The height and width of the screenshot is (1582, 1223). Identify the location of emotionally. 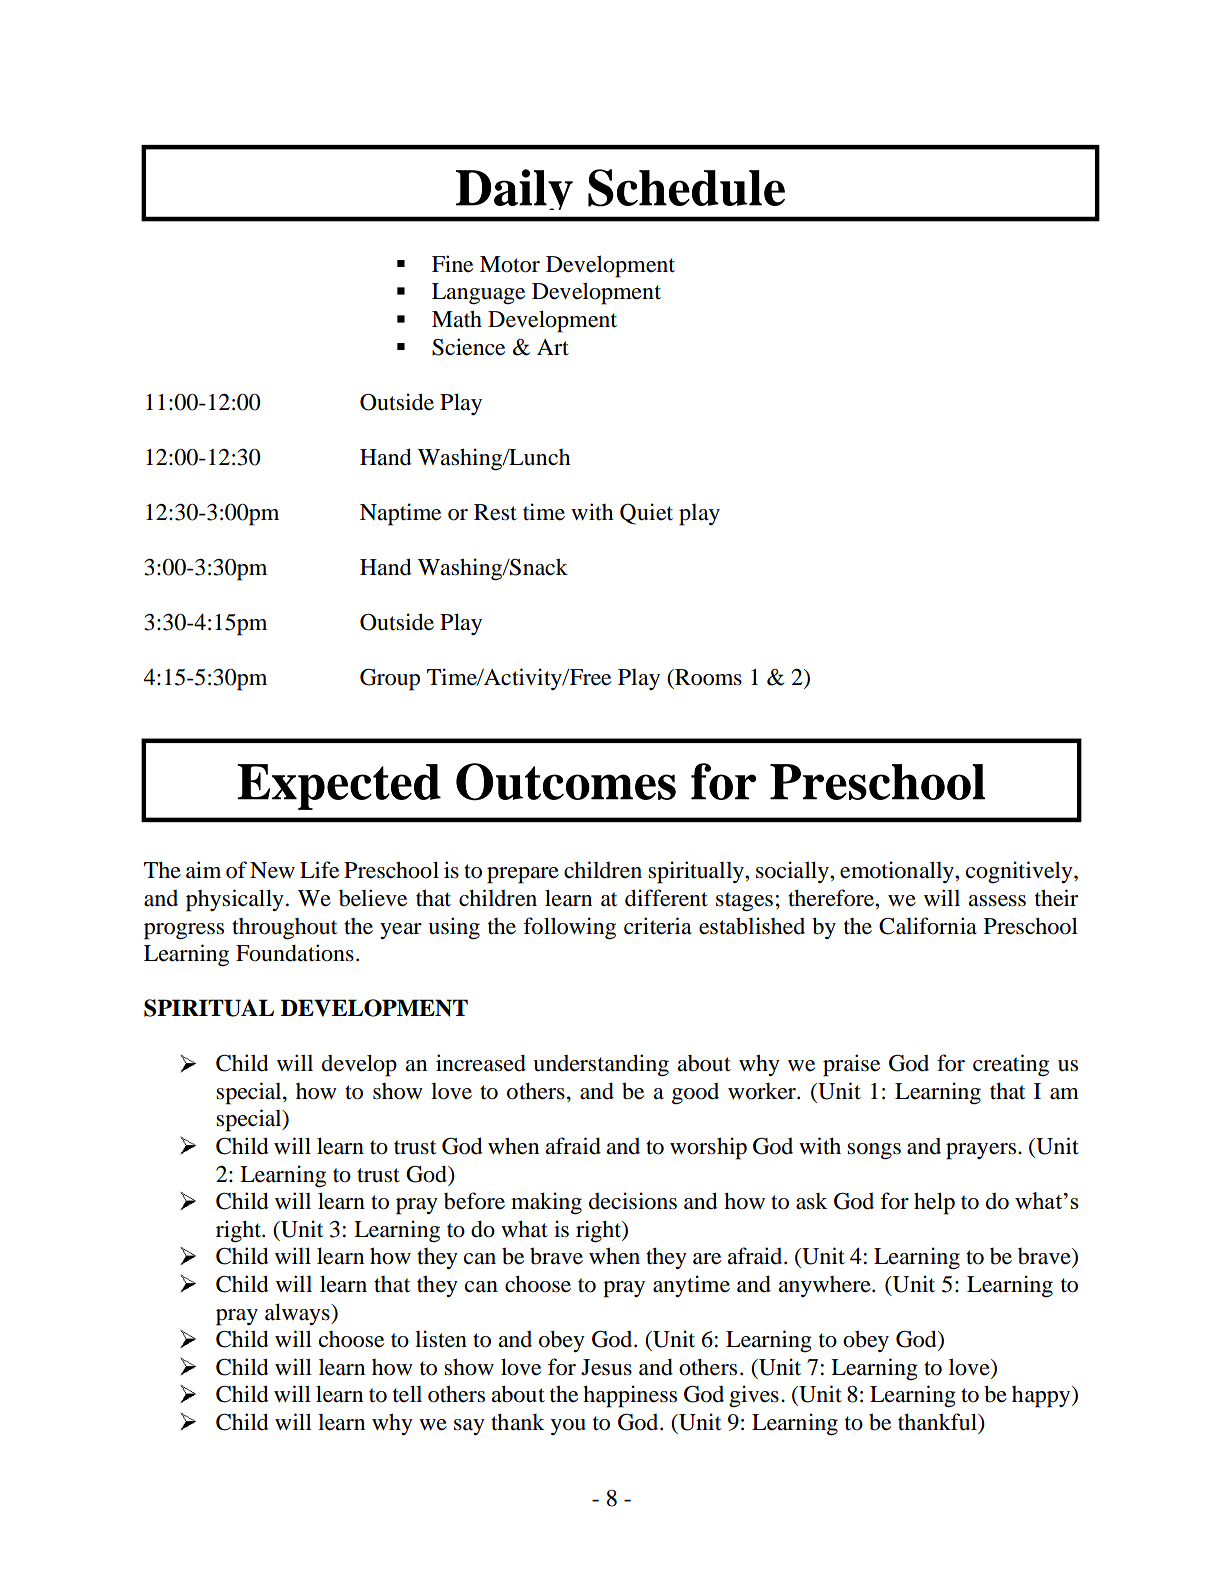
(898, 872).
